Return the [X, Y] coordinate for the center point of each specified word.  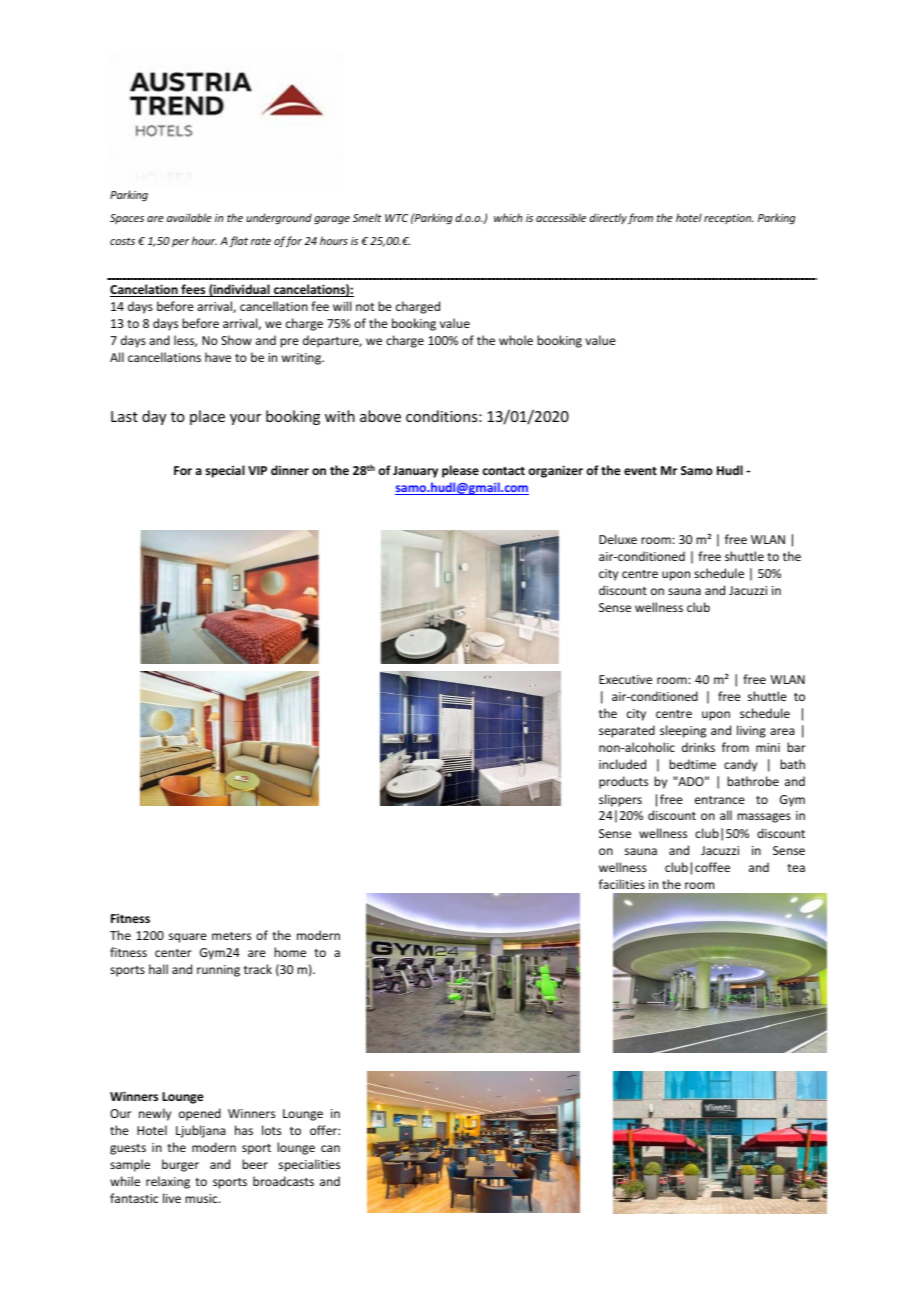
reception [729, 219]
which [508, 217]
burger [180, 1165]
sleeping [683, 731]
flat [238, 241]
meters [231, 936]
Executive [625, 679]
